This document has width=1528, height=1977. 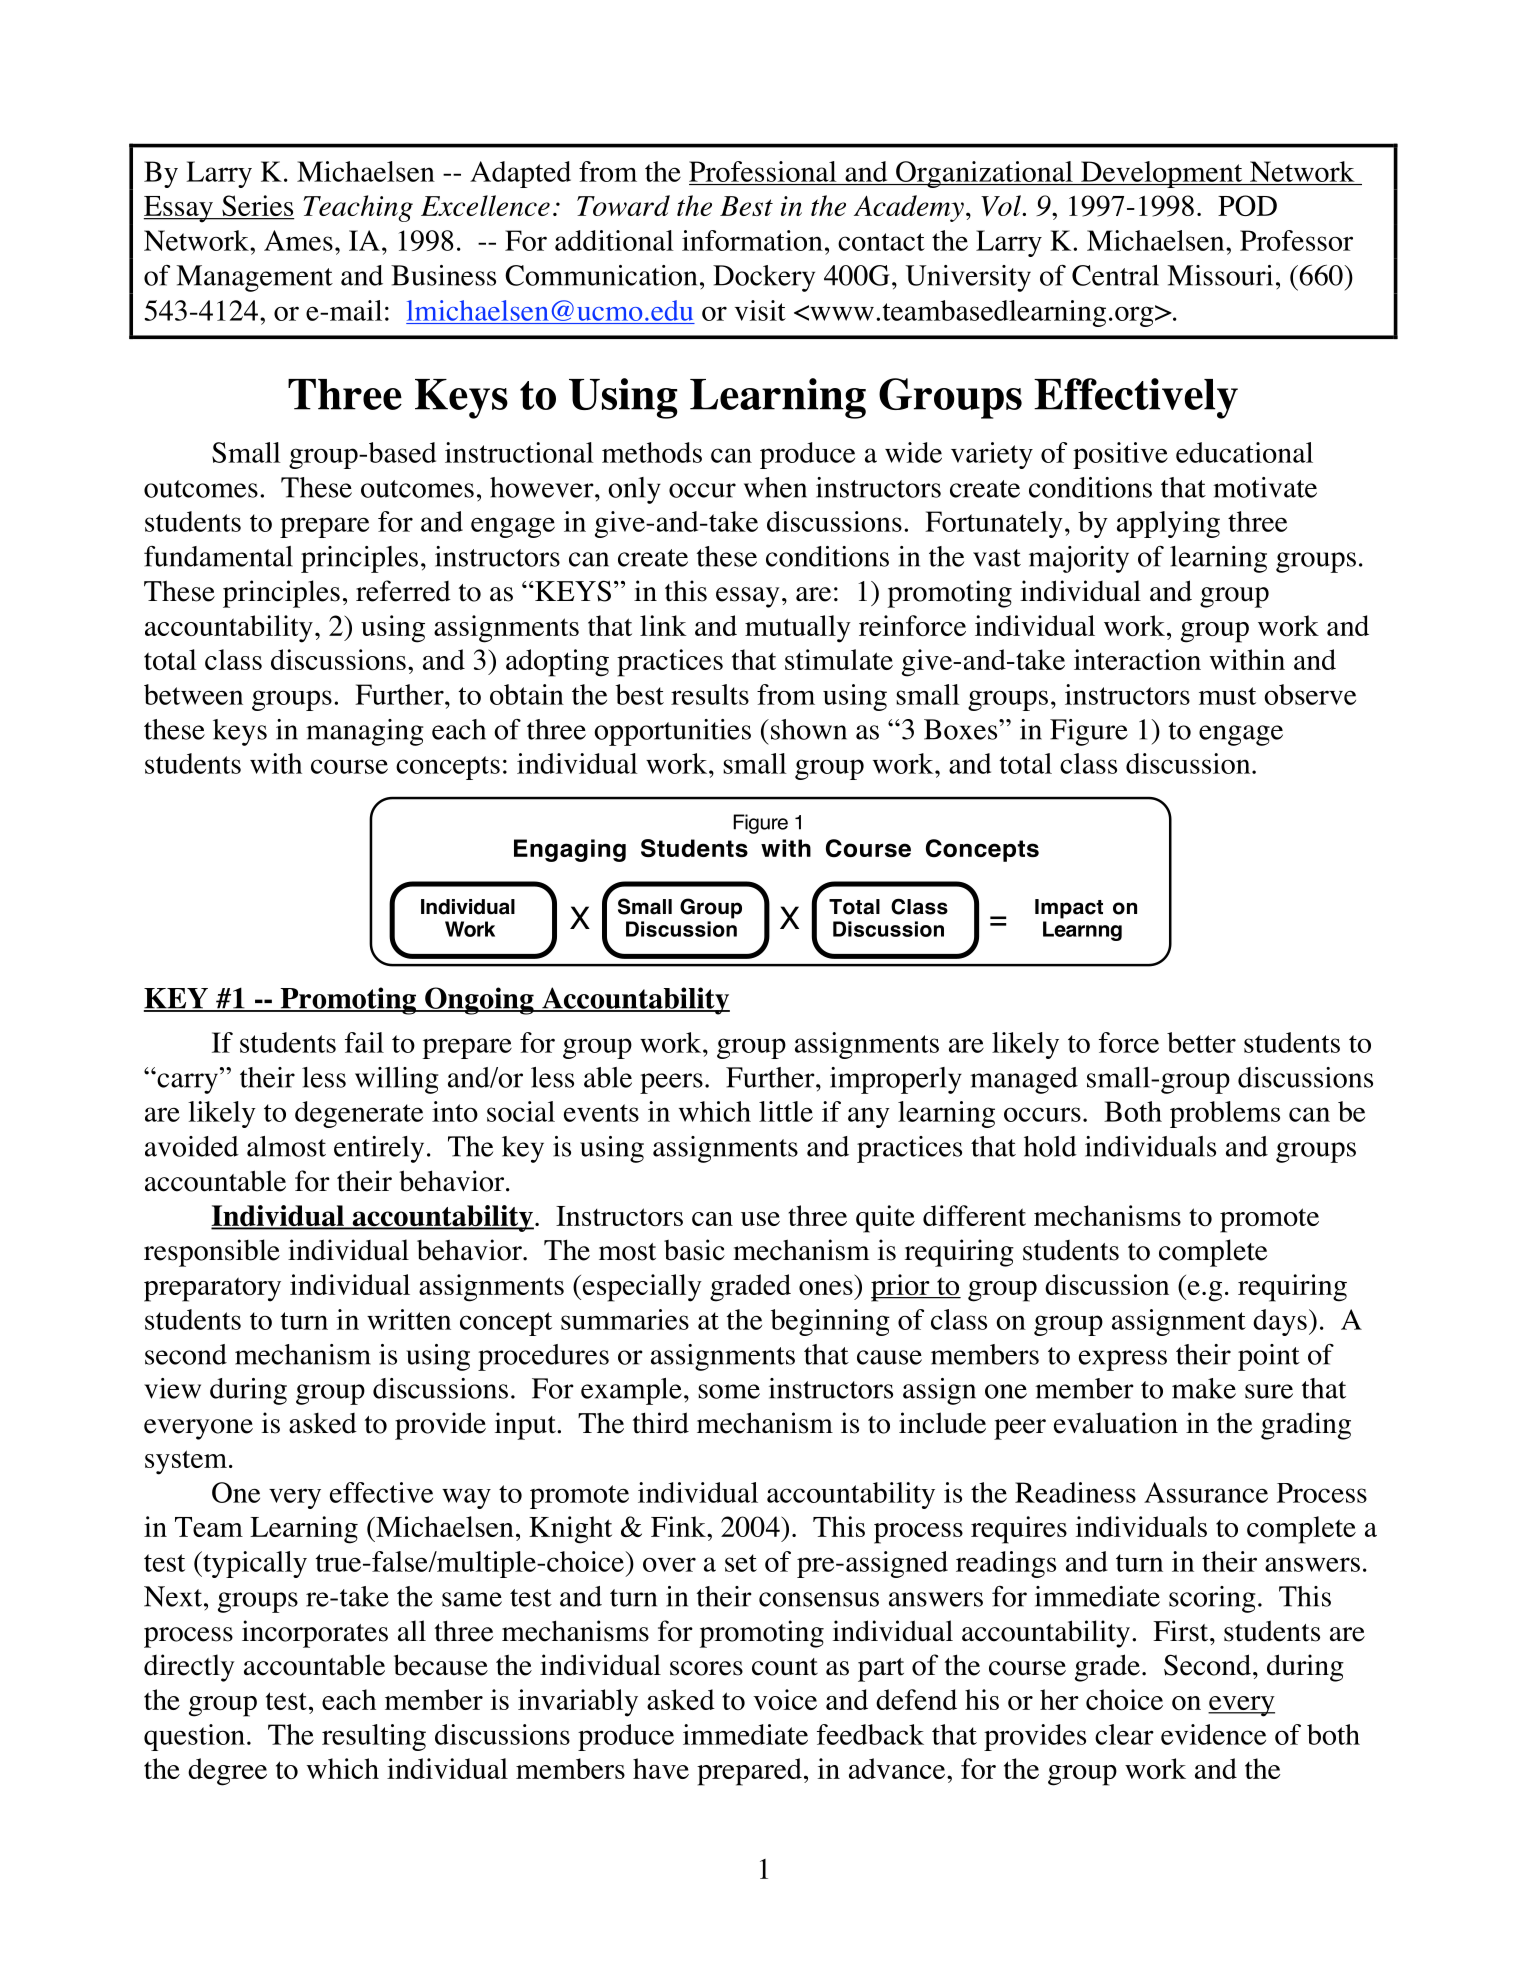 What do you see at coordinates (1162, 174) in the document?
I see `Development` at bounding box center [1162, 174].
